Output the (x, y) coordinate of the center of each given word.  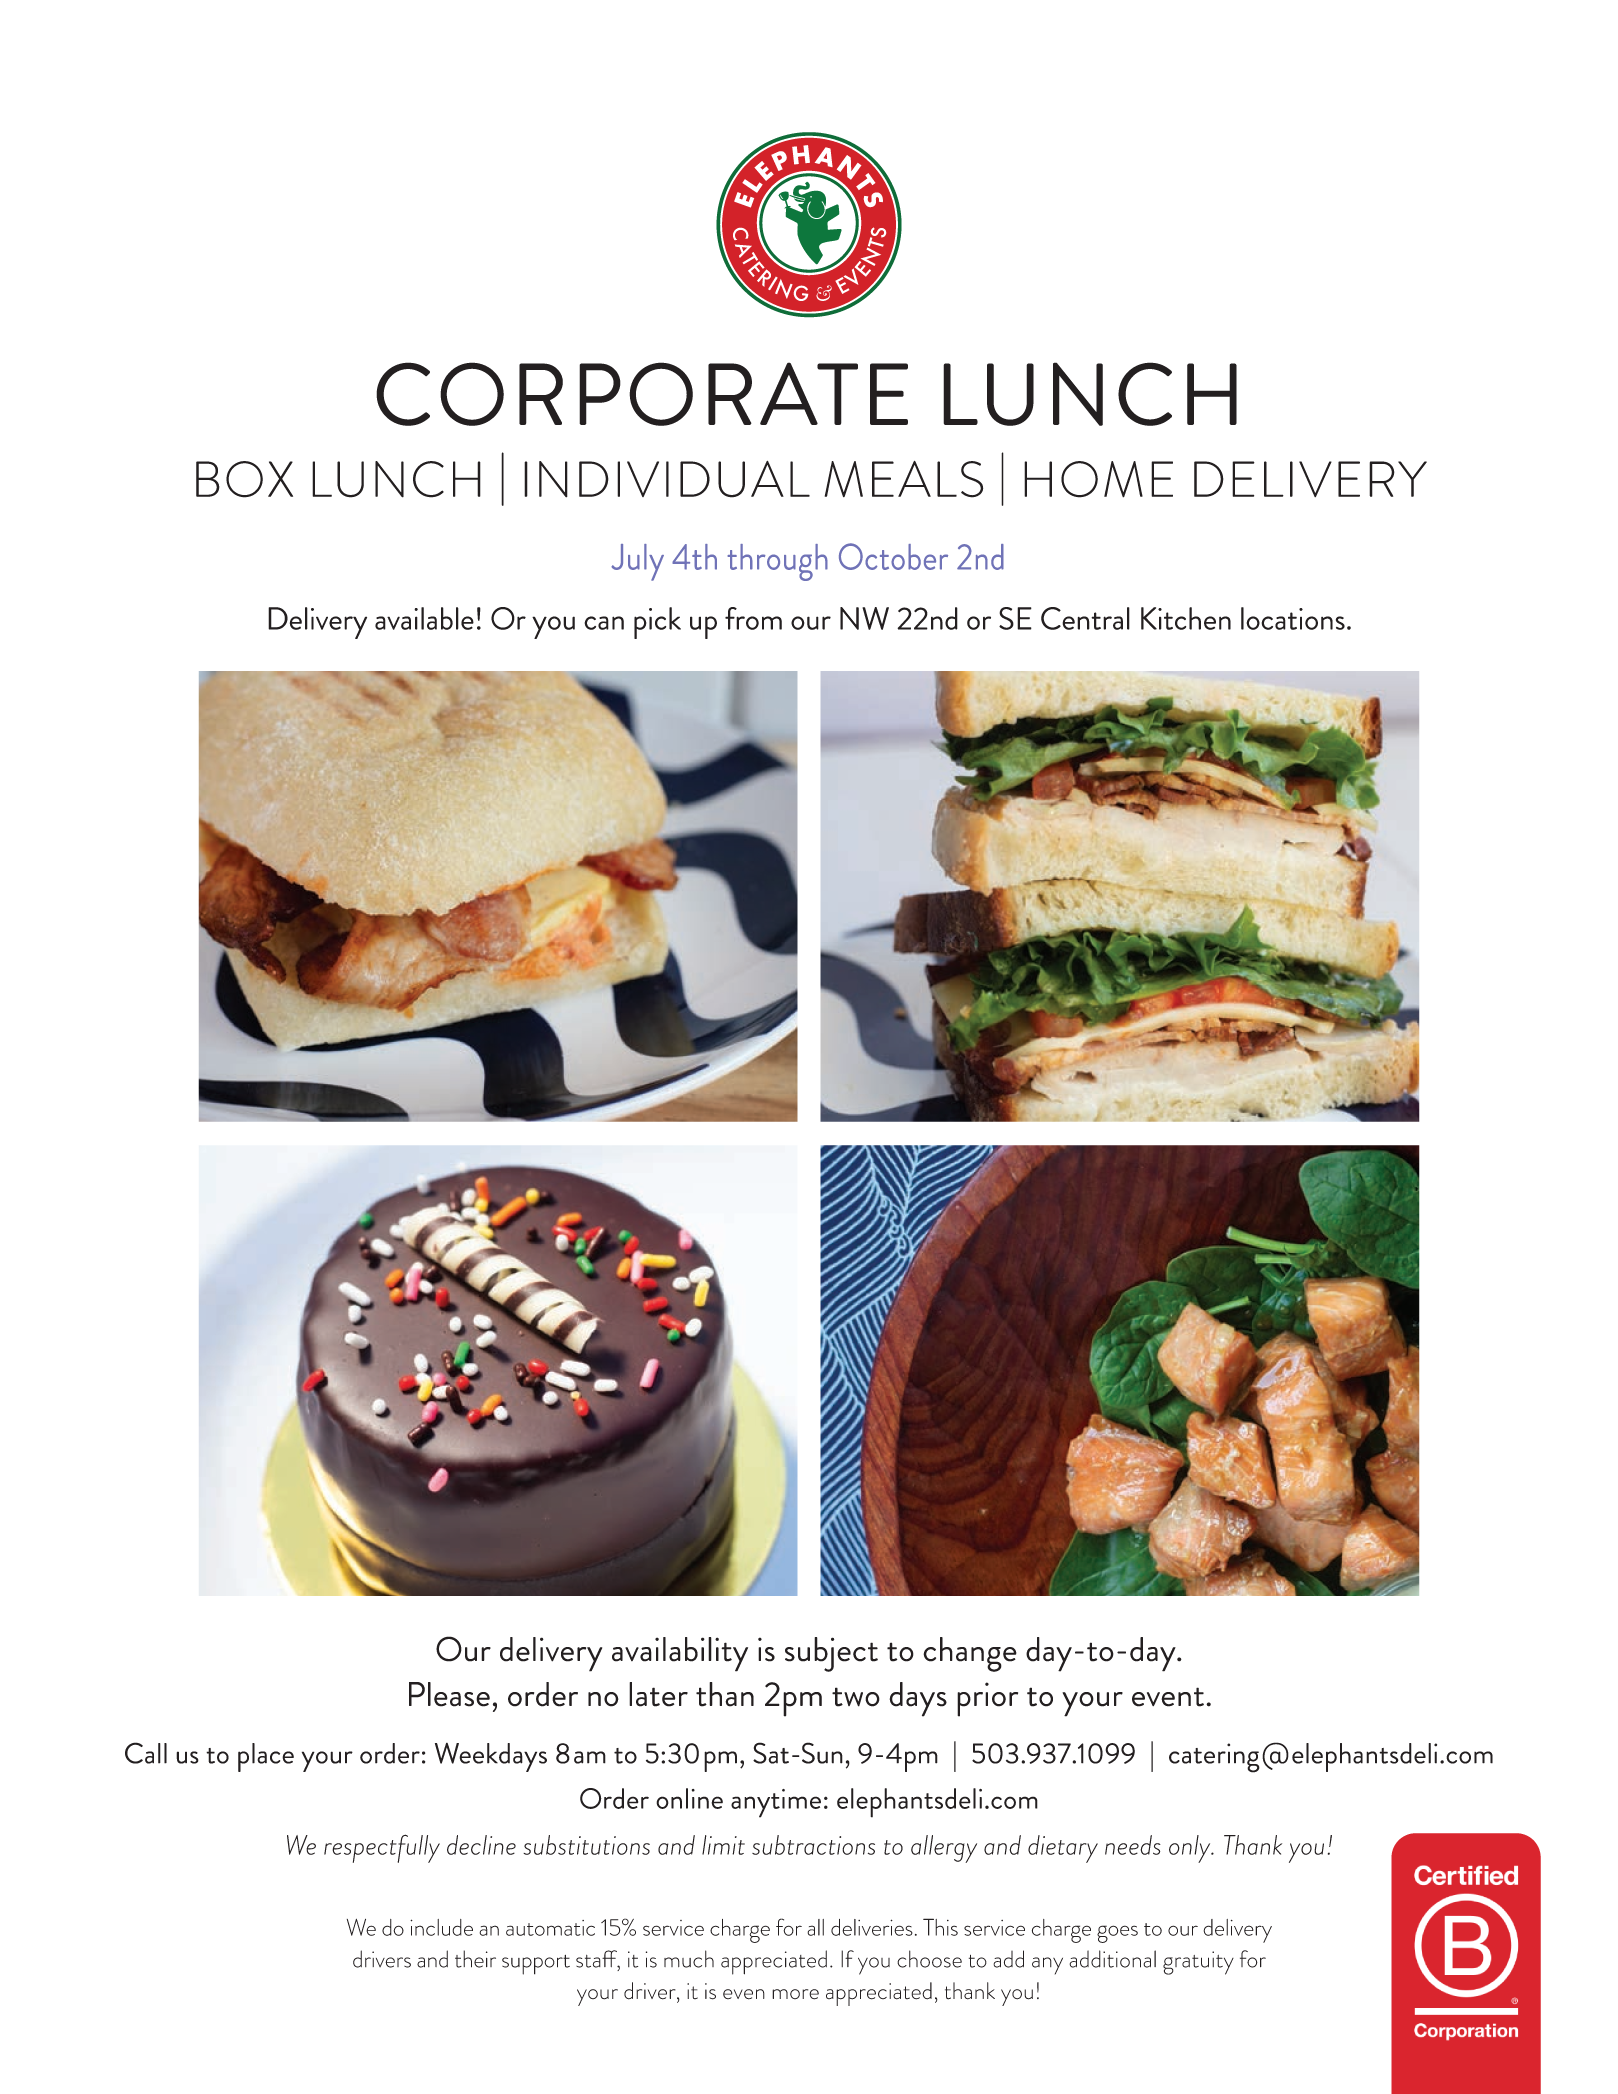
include (441, 1927)
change (970, 1654)
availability (680, 1654)
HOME (1098, 479)
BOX (244, 479)
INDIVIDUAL (667, 479)
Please (449, 1694)
